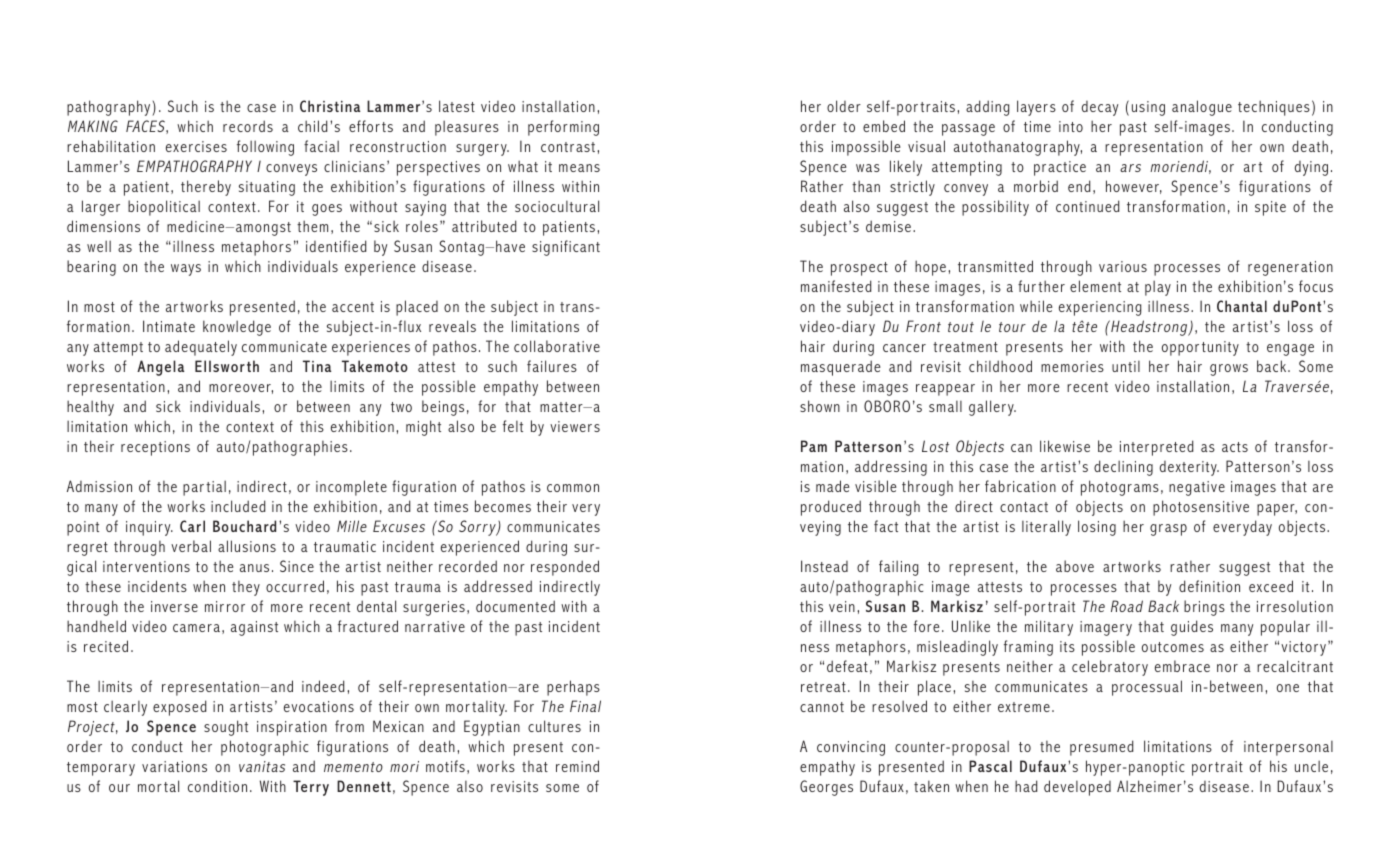 The height and width of the screenshot is (850, 1400). I want to click on until, so click(1126, 366).
